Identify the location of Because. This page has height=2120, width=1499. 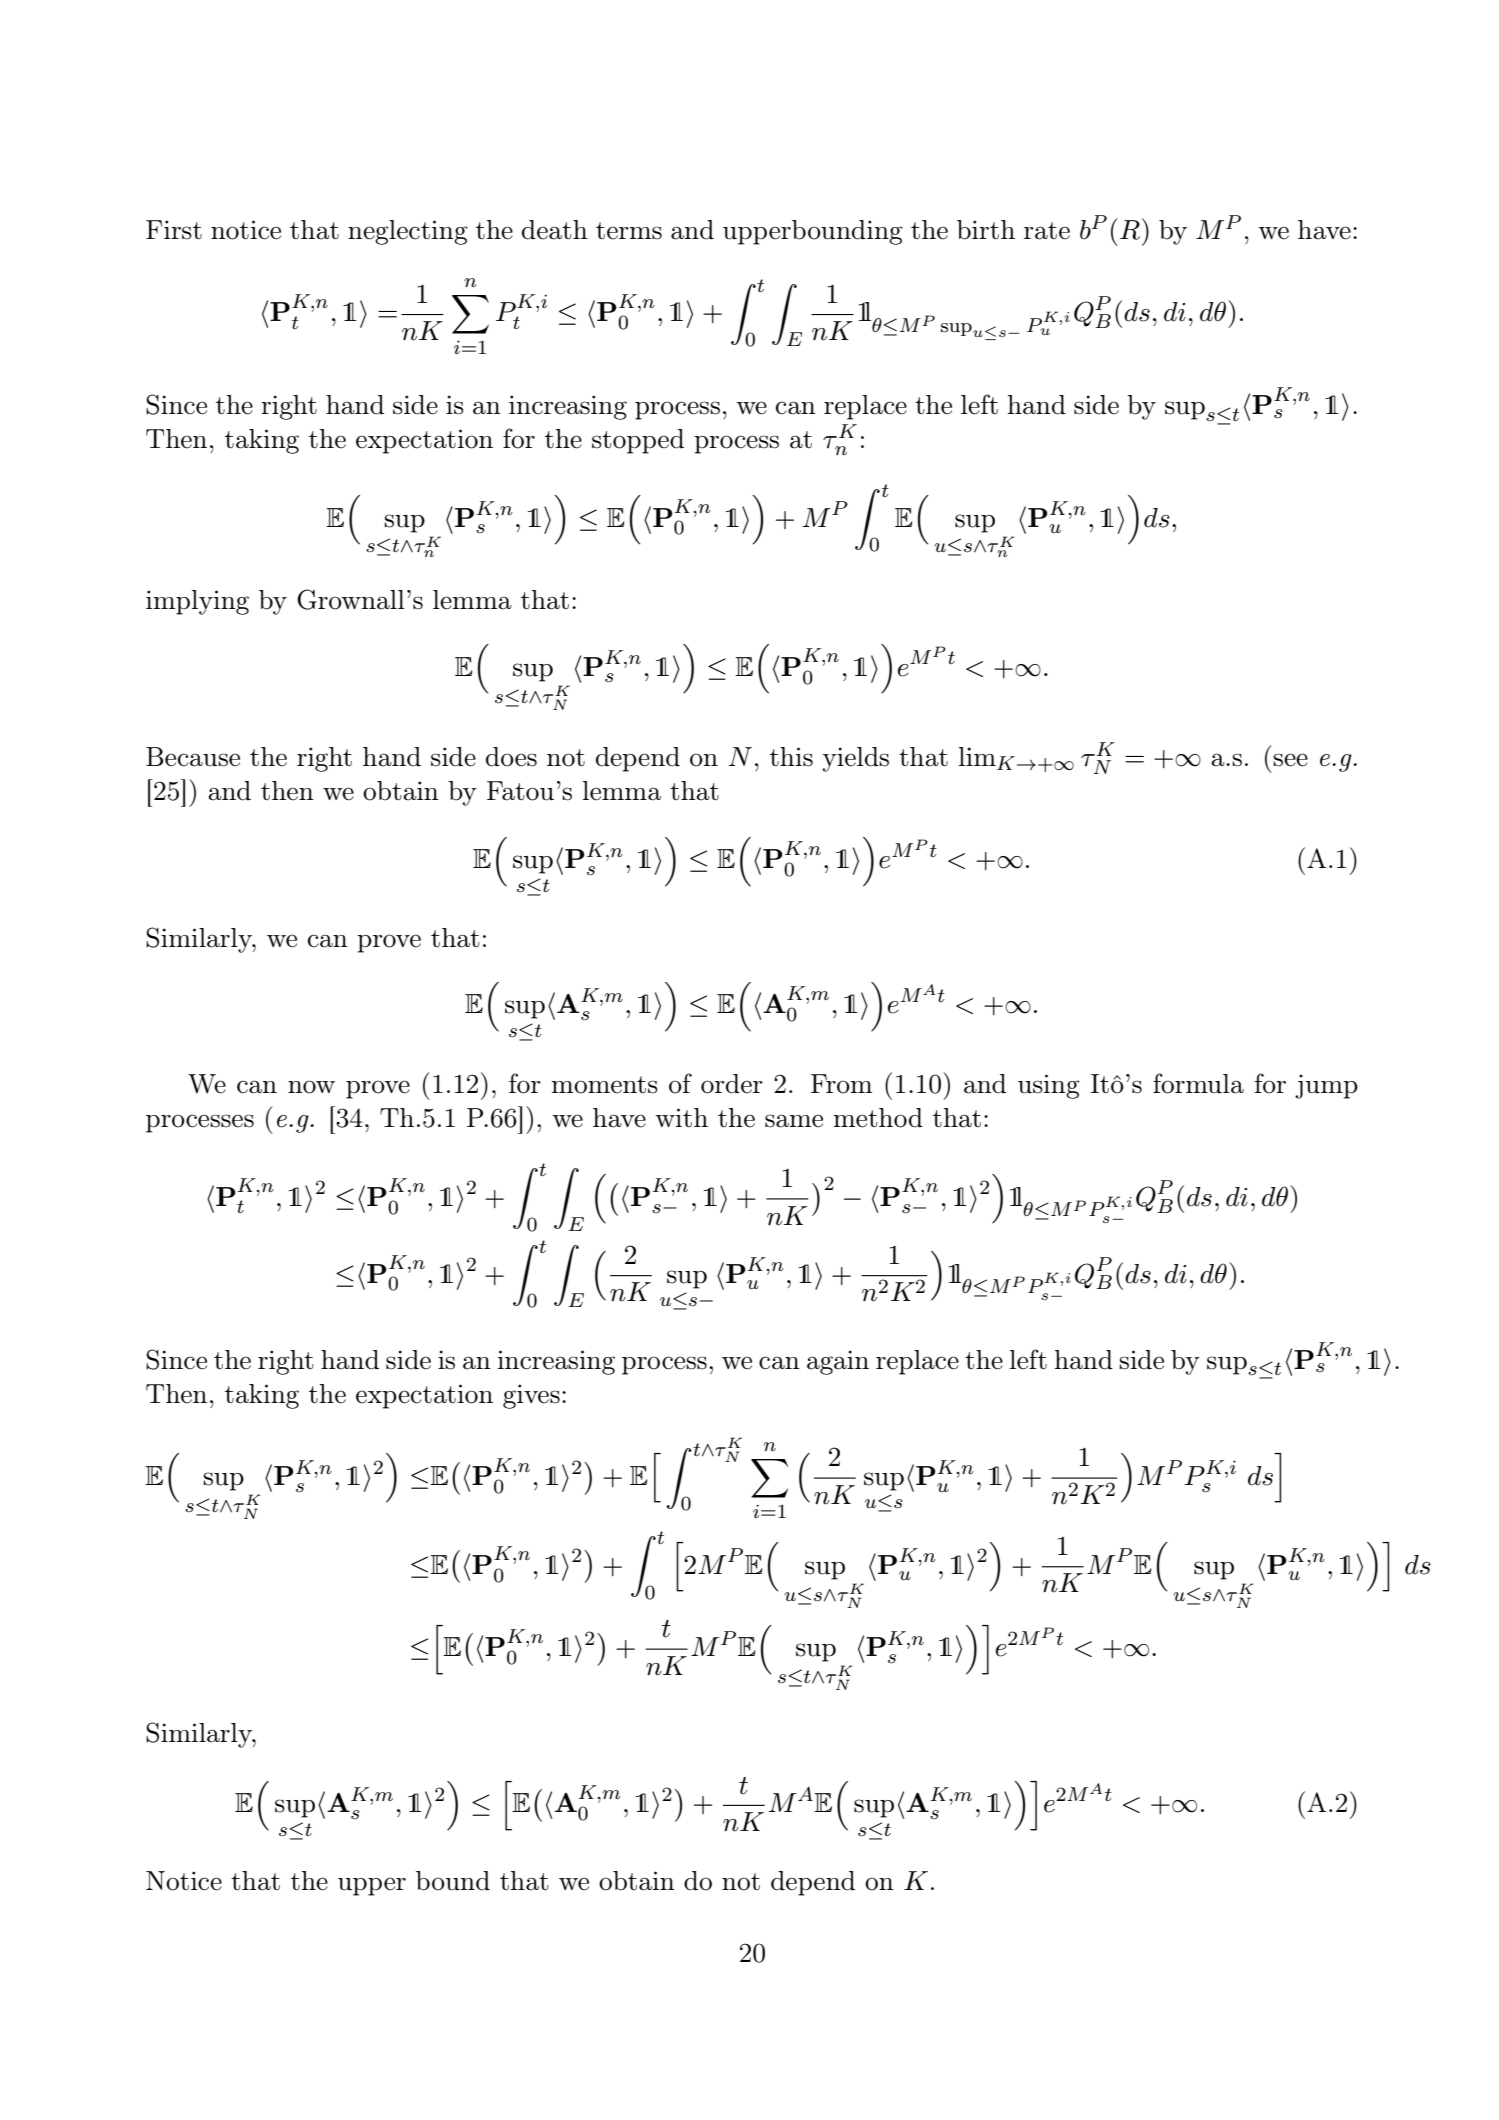
(193, 757).
